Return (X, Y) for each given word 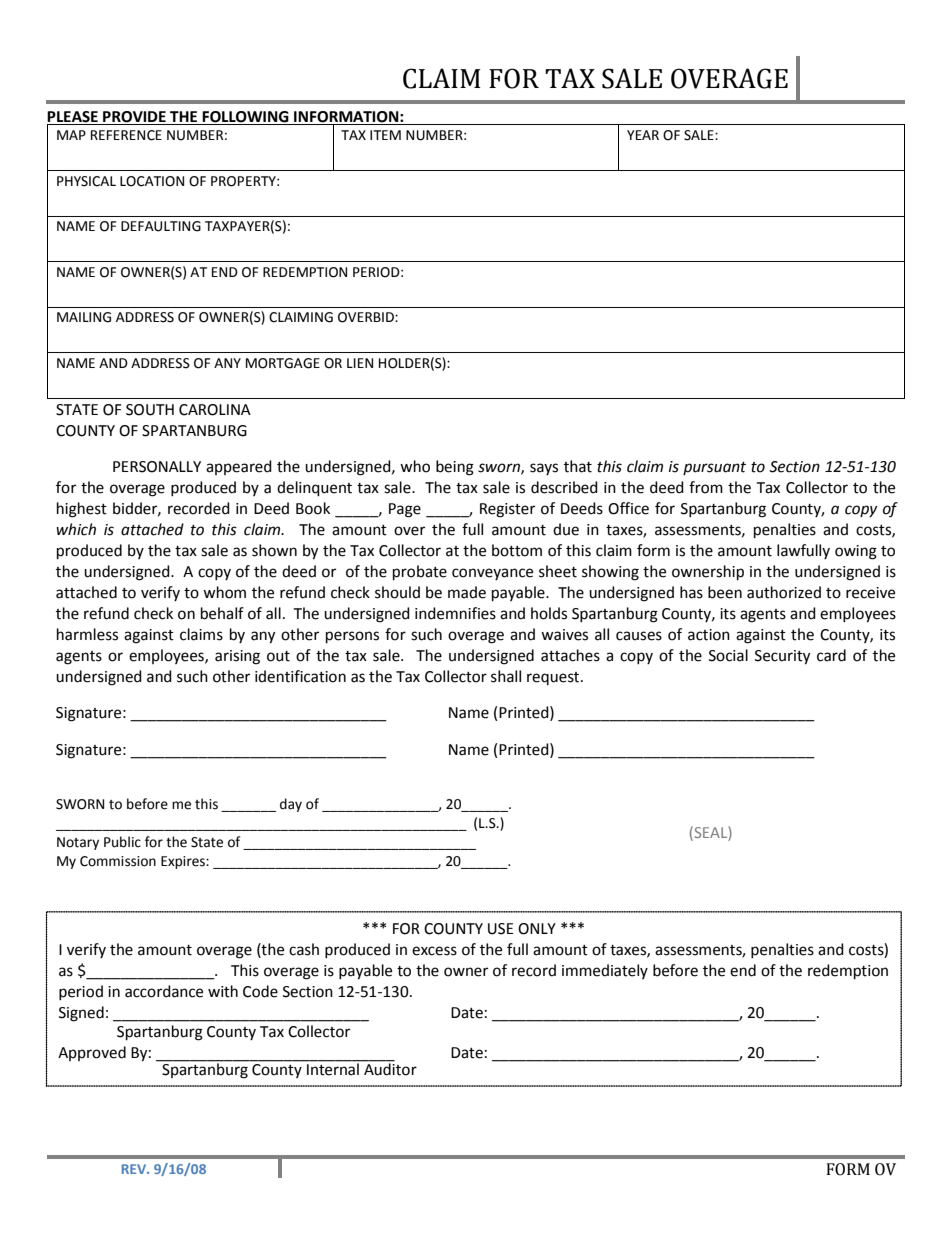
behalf (222, 613)
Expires (184, 862)
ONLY (537, 929)
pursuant (714, 468)
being (455, 468)
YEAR (643, 135)
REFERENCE (126, 135)
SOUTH (150, 410)
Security (782, 657)
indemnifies (455, 613)
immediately (605, 971)
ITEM (385, 135)
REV (135, 1169)
